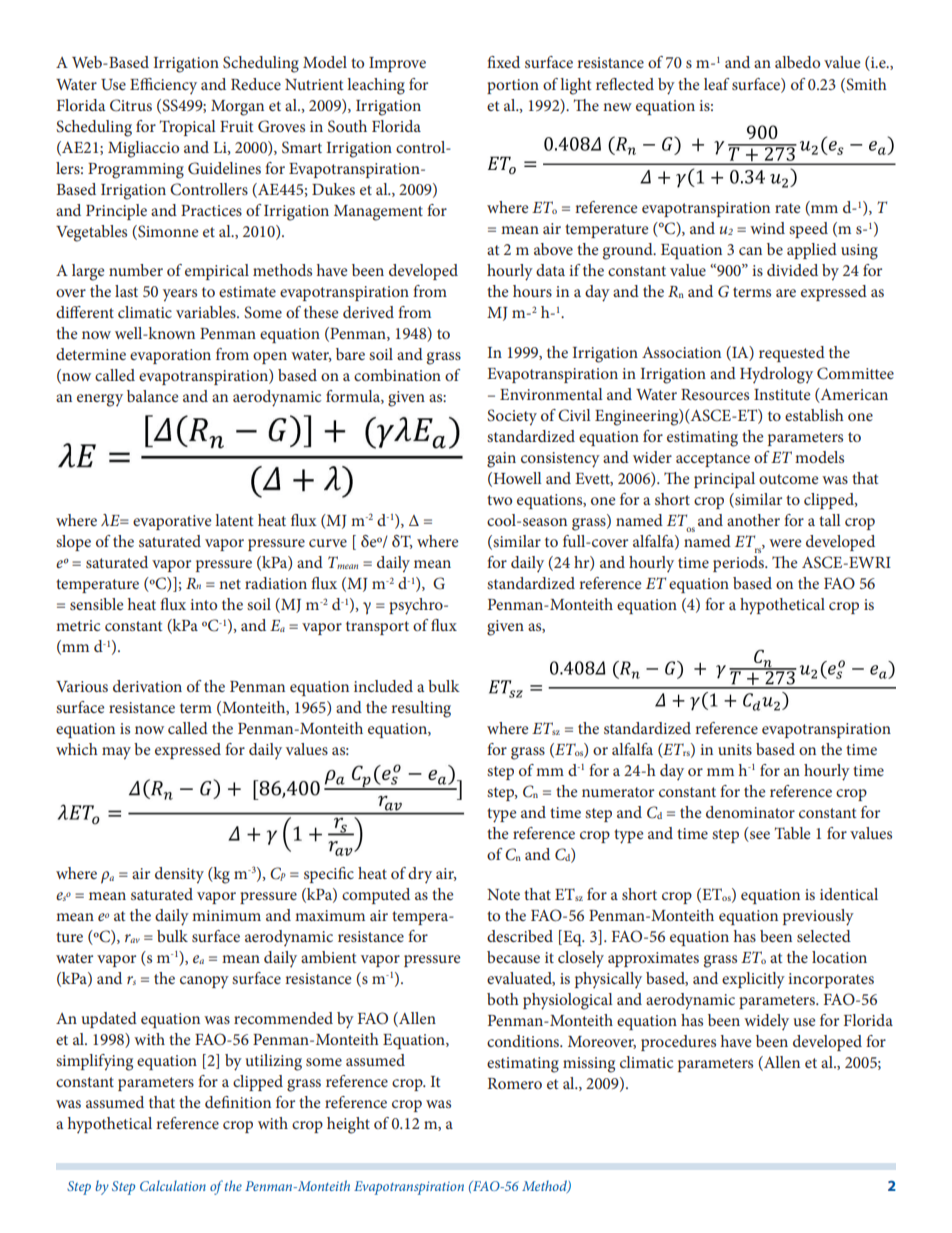 The image size is (952, 1233). What do you see at coordinates (173, 1185) in the screenshot?
I see `Calculation` at bounding box center [173, 1185].
